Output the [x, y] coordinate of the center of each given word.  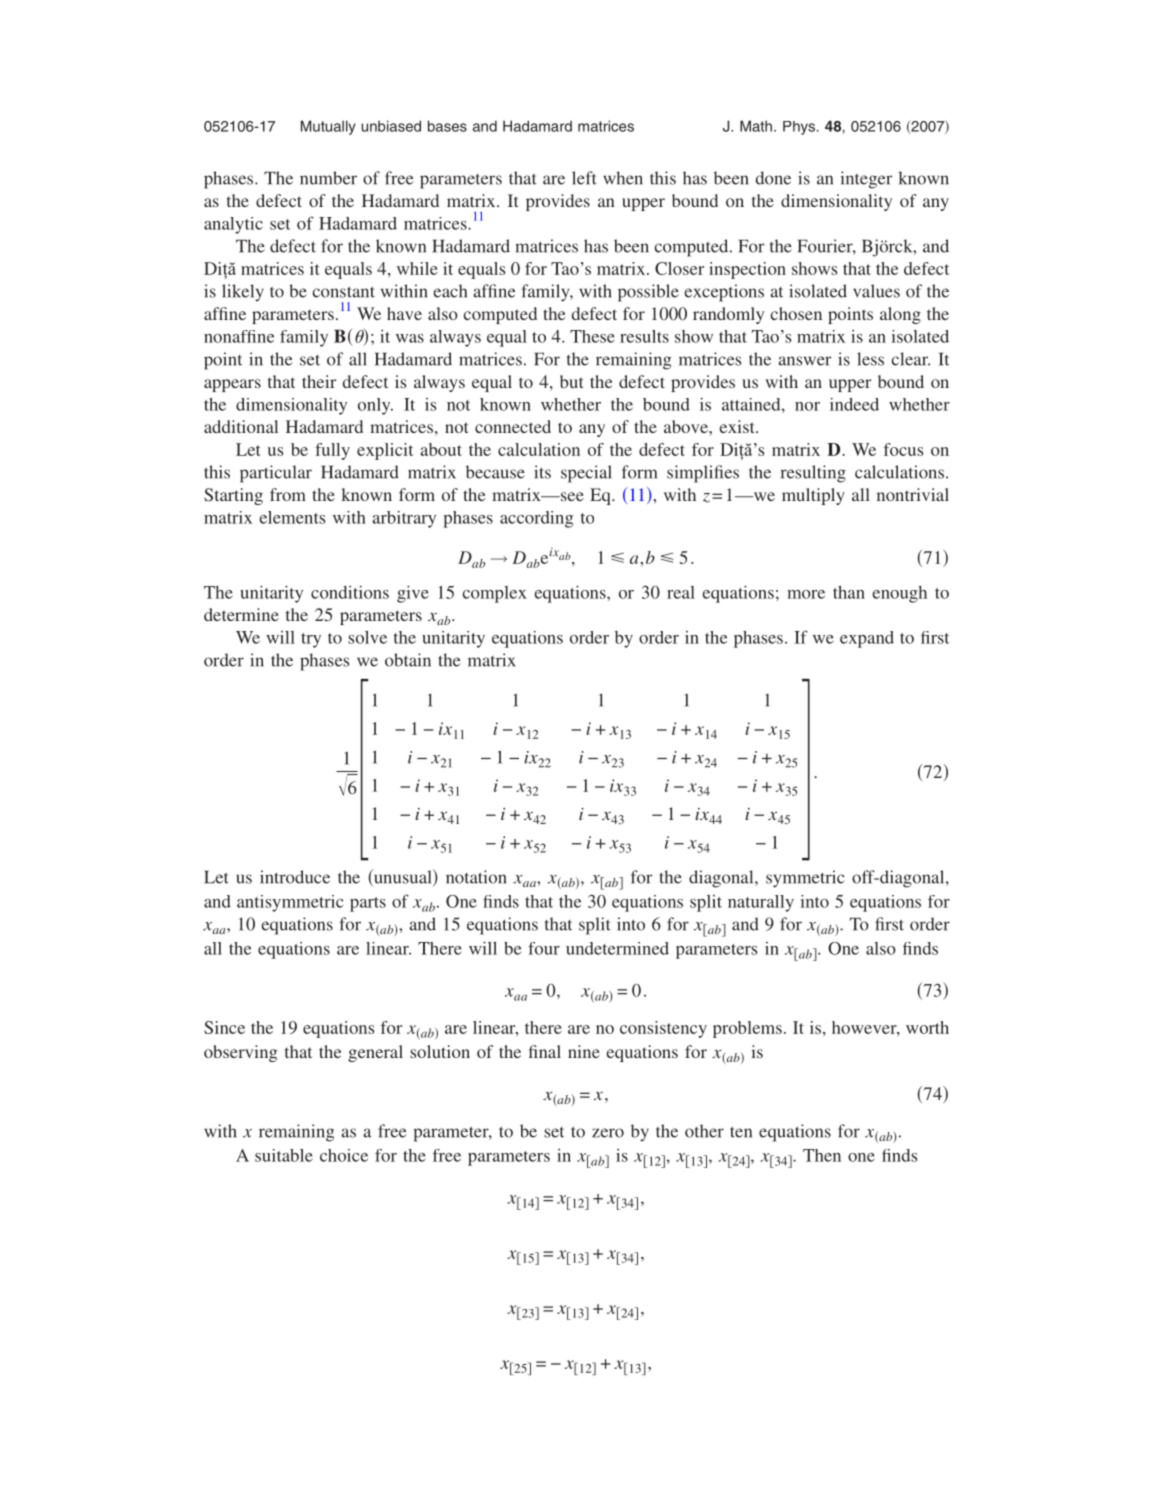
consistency [663, 1029]
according [536, 519]
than [849, 592]
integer [866, 180]
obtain [408, 660]
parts [368, 904]
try [311, 640]
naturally [761, 903]
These [592, 336]
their [319, 381]
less [870, 359]
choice [344, 1155]
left [584, 178]
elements [292, 517]
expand [867, 639]
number [328, 178]
